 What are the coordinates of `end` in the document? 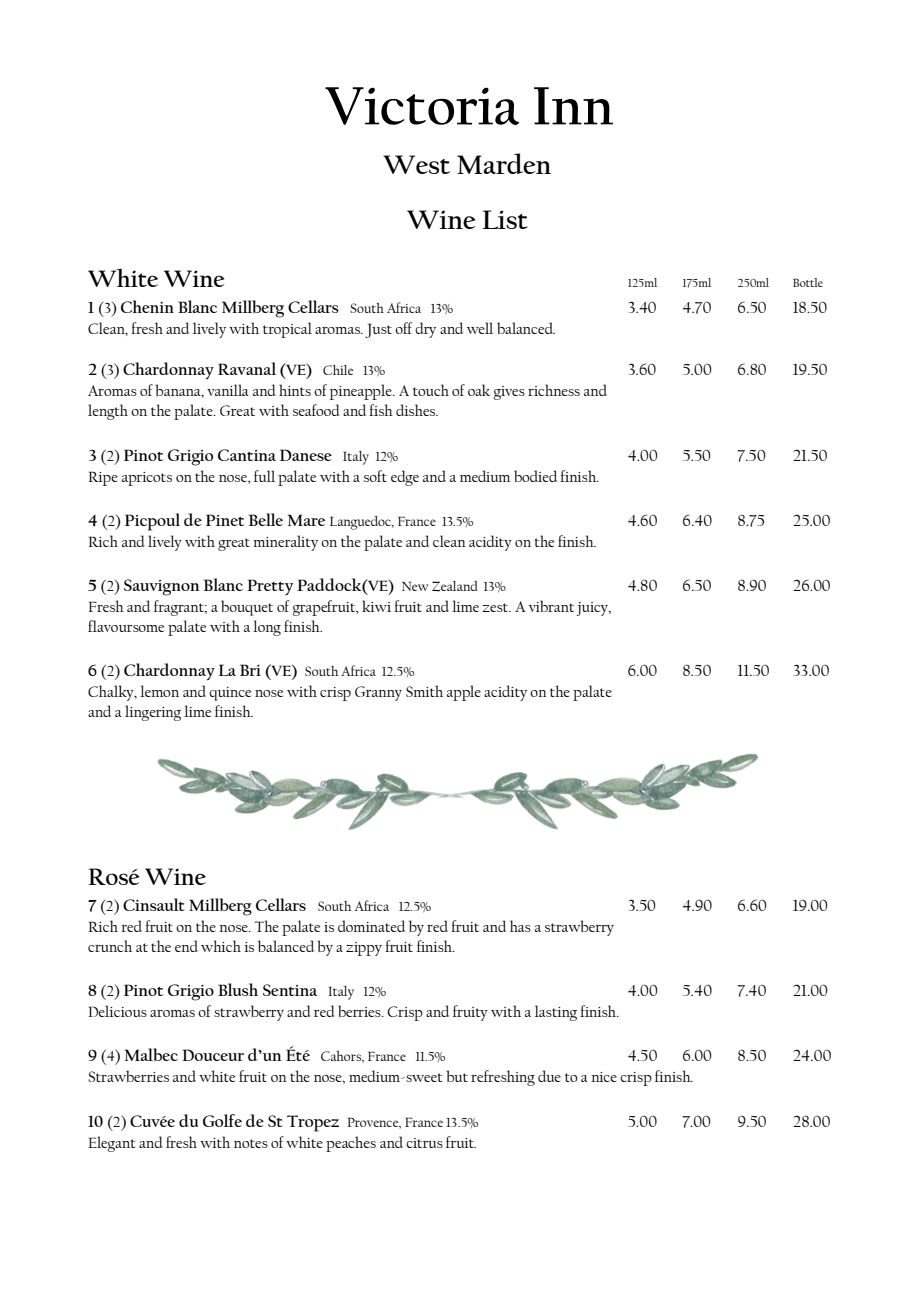 It's located at (186, 946).
